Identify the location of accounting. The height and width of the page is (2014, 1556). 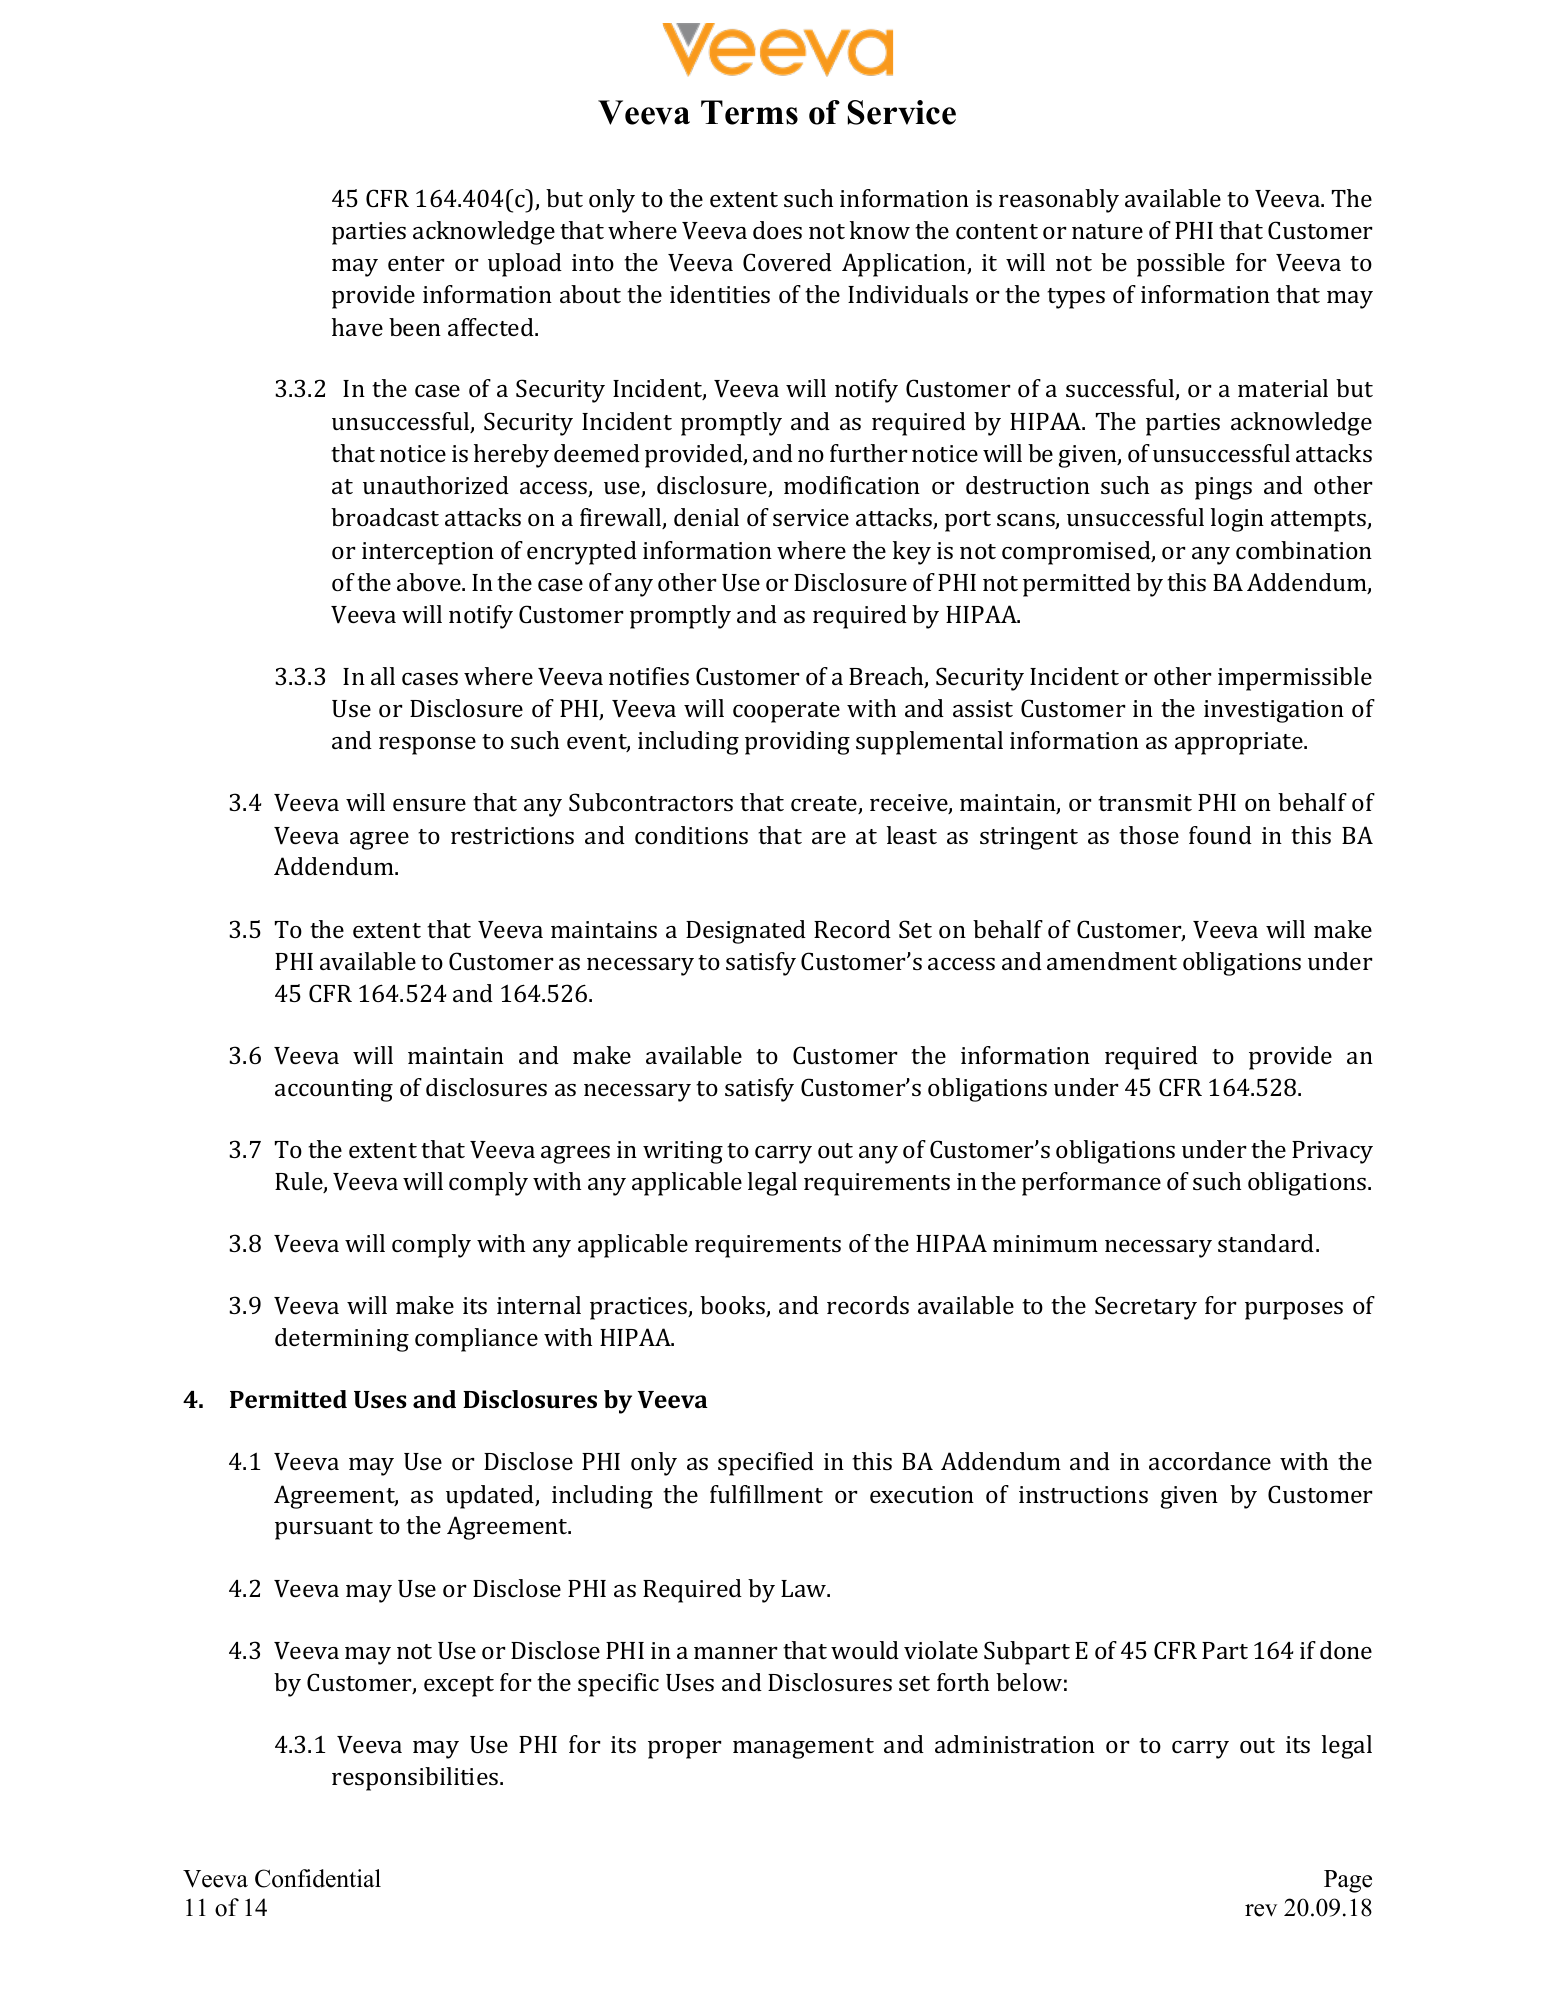
(334, 1090).
